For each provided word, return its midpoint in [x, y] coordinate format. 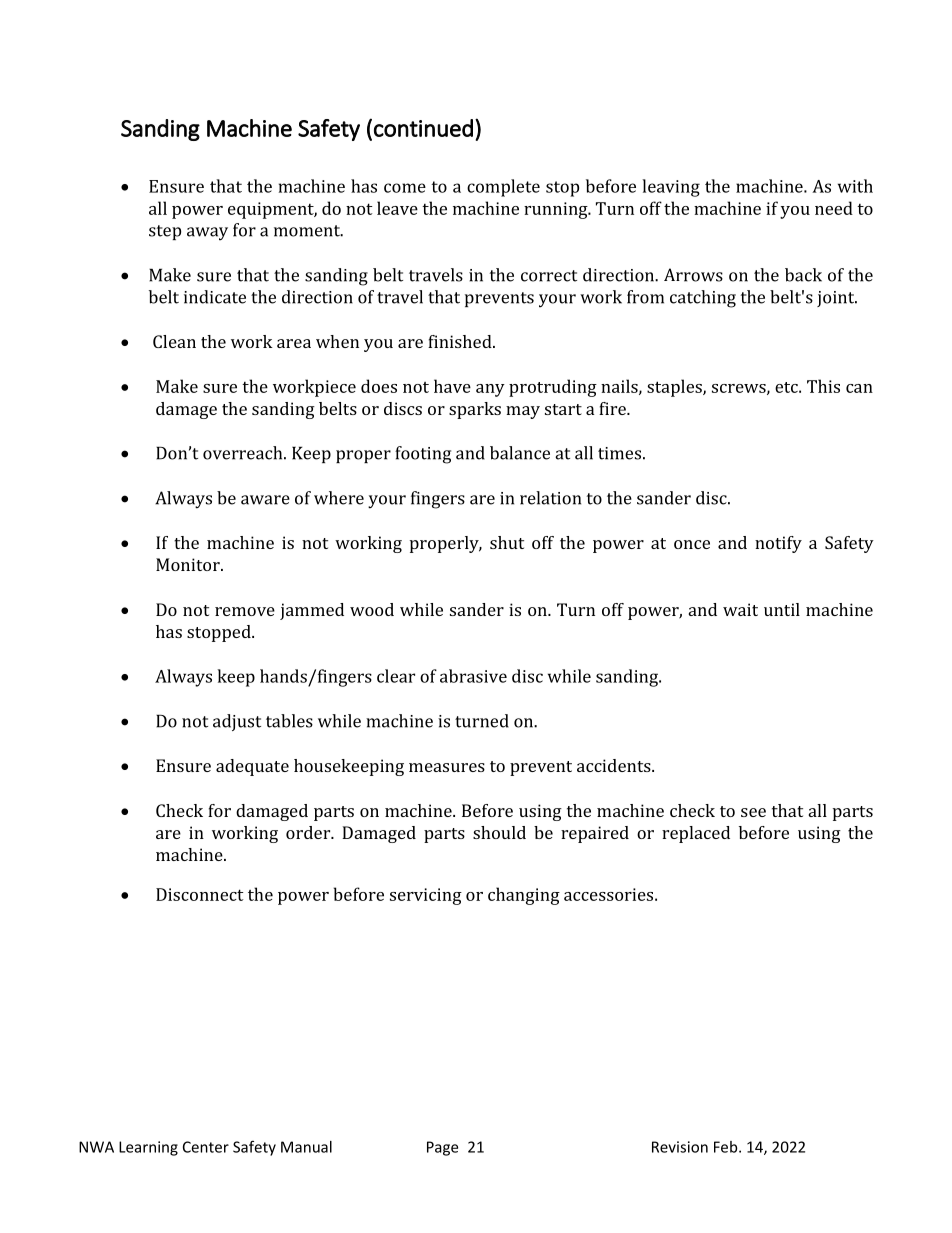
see [753, 812]
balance [520, 453]
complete [503, 188]
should [499, 832]
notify [778, 544]
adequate [252, 767]
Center [206, 1147]
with [855, 186]
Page [442, 1148]
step [165, 232]
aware [265, 500]
